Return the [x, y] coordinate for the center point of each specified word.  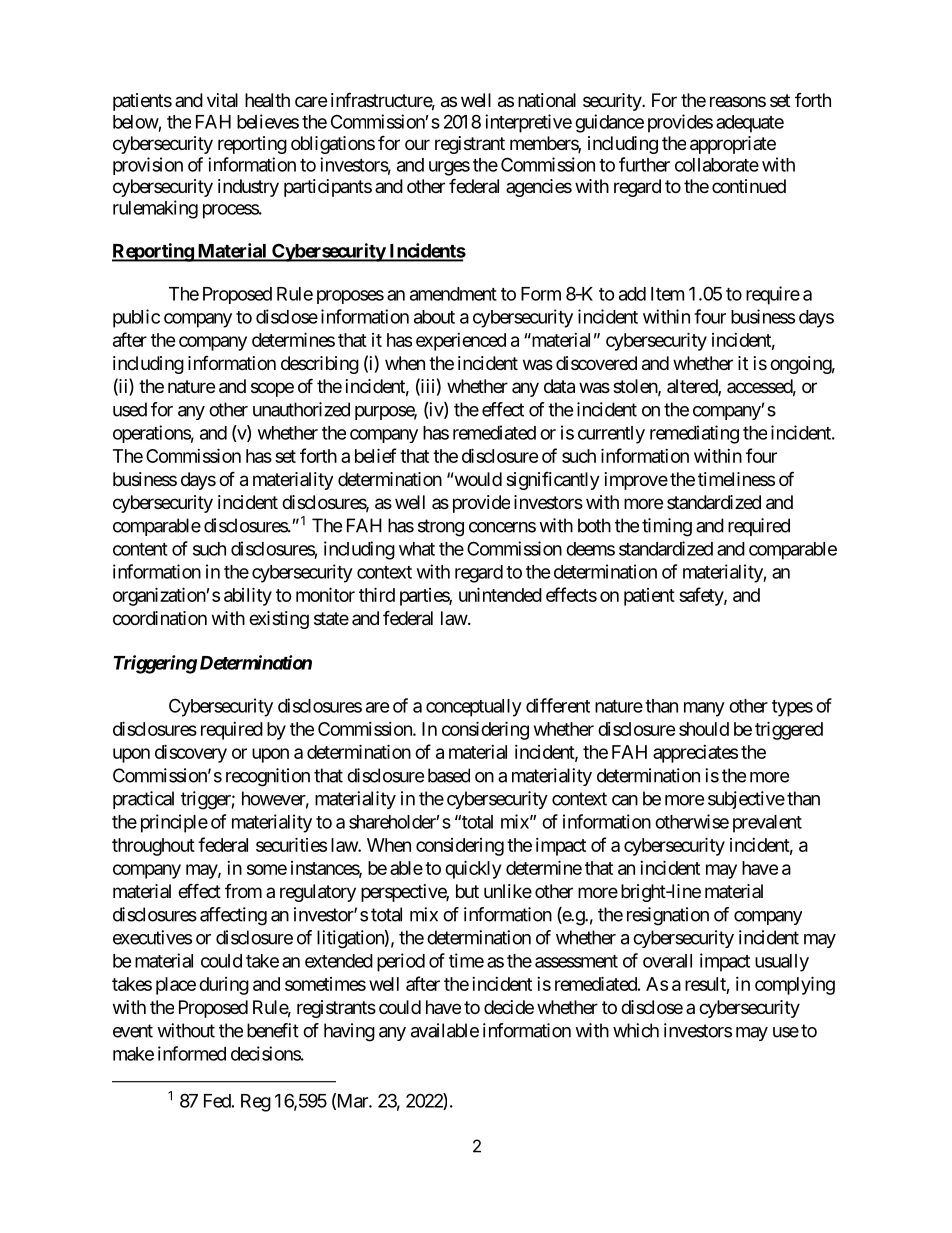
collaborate [717, 165]
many [704, 709]
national [547, 100]
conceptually [474, 708]
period [401, 962]
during [224, 986]
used [130, 409]
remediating [694, 434]
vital [222, 100]
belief [375, 455]
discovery [191, 753]
